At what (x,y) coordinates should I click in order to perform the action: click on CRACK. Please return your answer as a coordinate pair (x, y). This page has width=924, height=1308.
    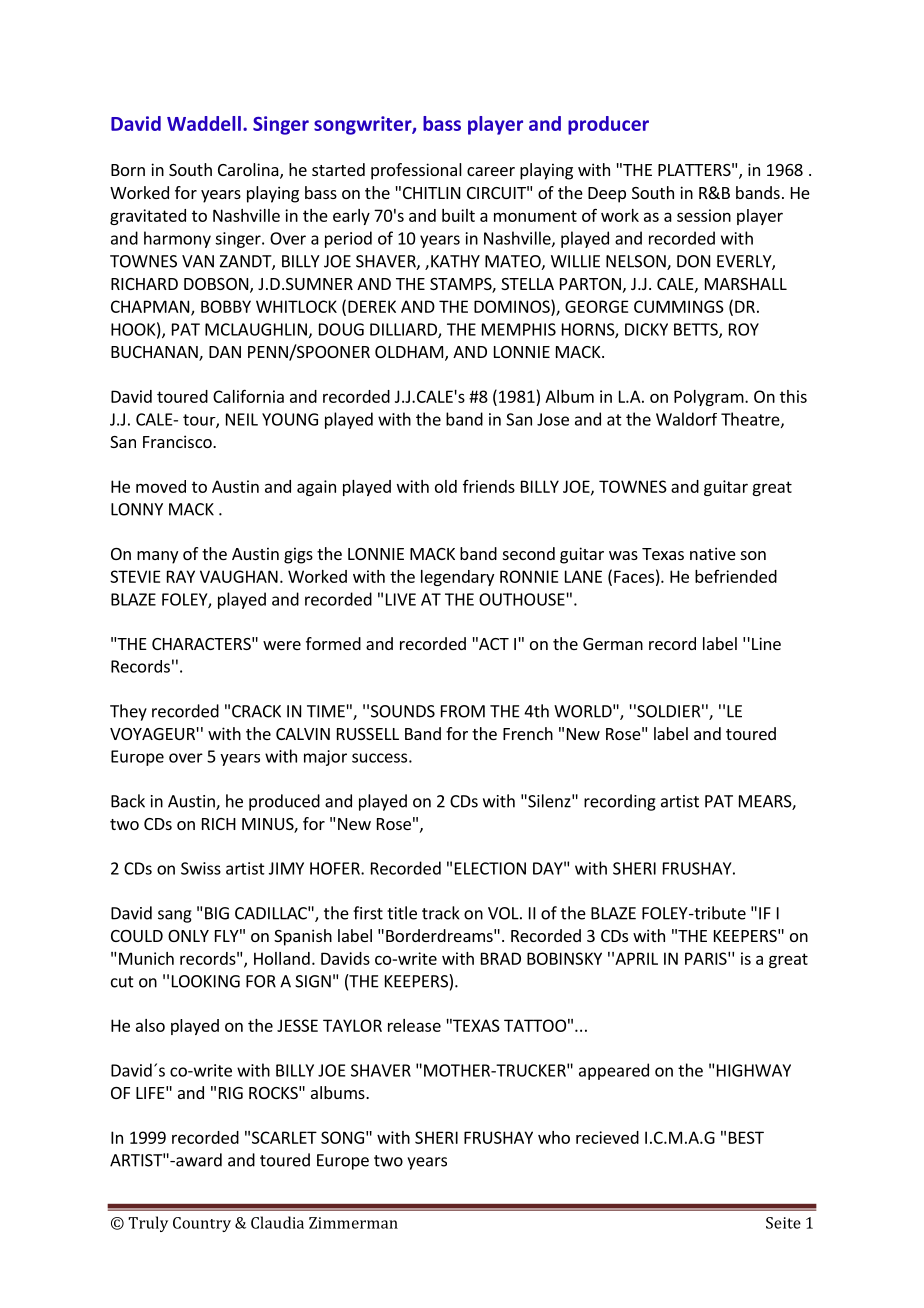
    Looking at the image, I should click on (256, 711).
